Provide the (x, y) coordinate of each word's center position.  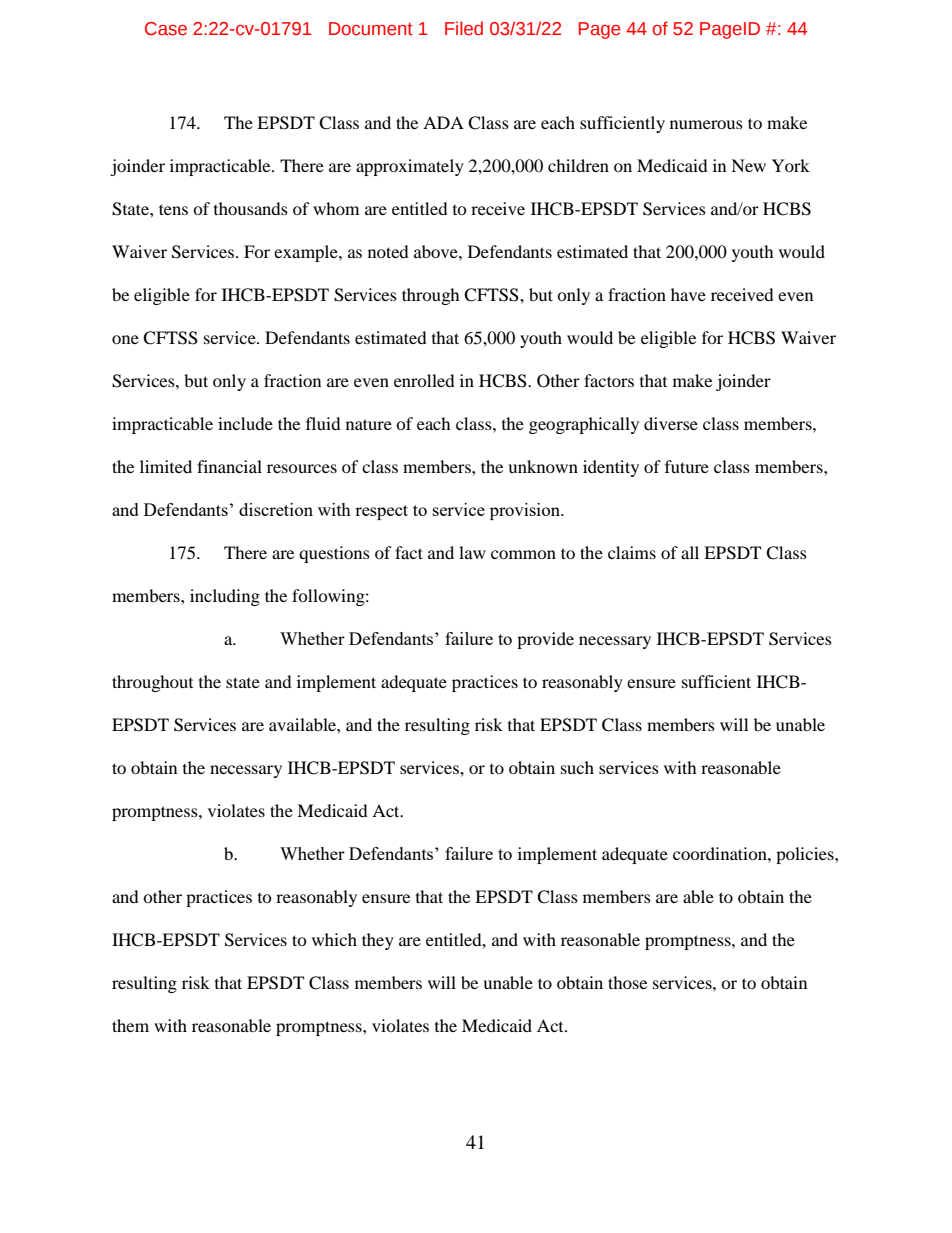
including (225, 597)
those (627, 982)
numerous (706, 124)
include (245, 423)
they (378, 941)
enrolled (424, 380)
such (577, 767)
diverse (671, 423)
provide (545, 640)
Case (166, 29)
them (130, 1025)
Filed (464, 28)
